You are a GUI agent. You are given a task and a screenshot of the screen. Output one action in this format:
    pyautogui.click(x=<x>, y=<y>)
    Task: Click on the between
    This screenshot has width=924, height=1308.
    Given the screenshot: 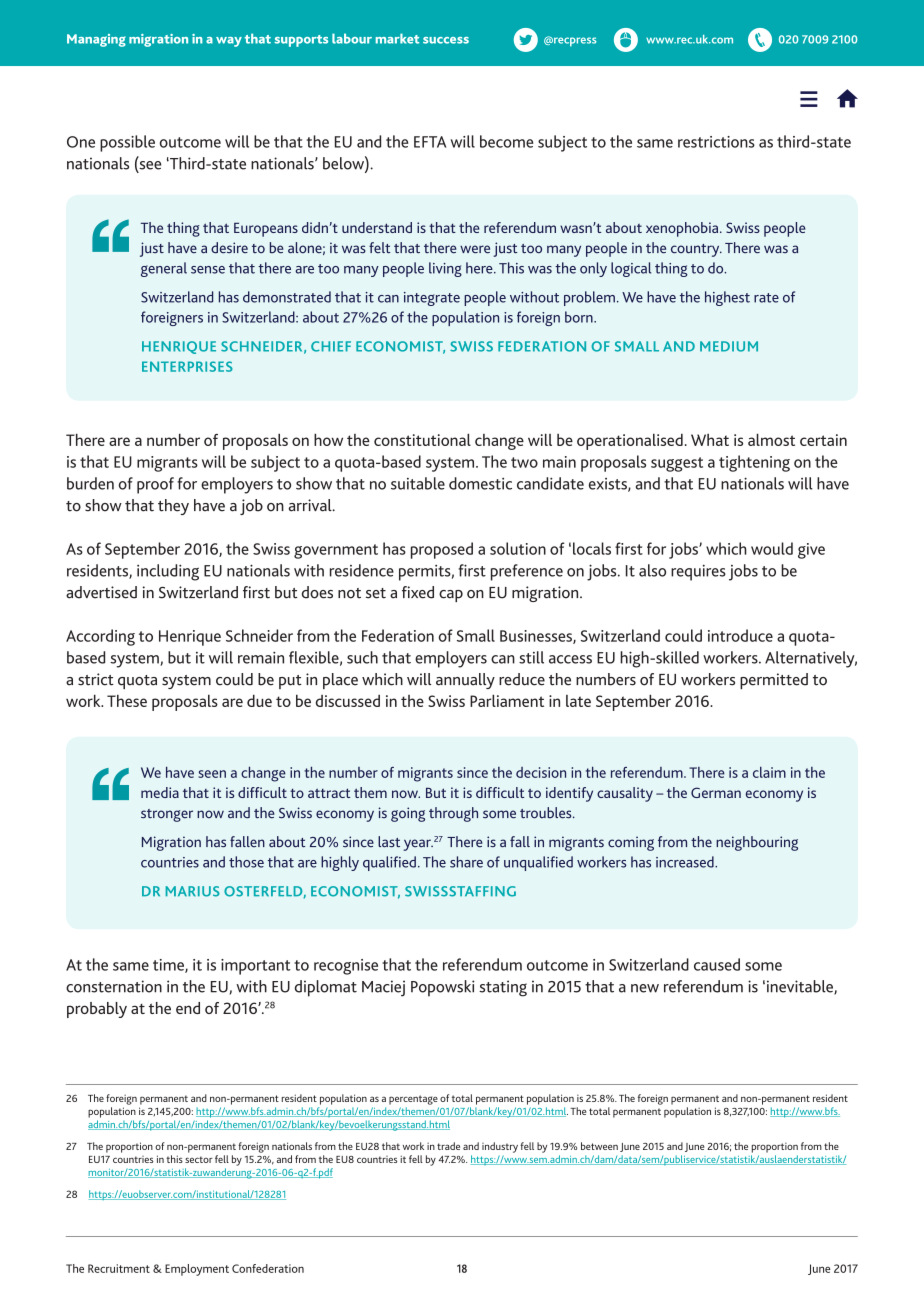 What is the action you would take?
    pyautogui.click(x=599, y=1146)
